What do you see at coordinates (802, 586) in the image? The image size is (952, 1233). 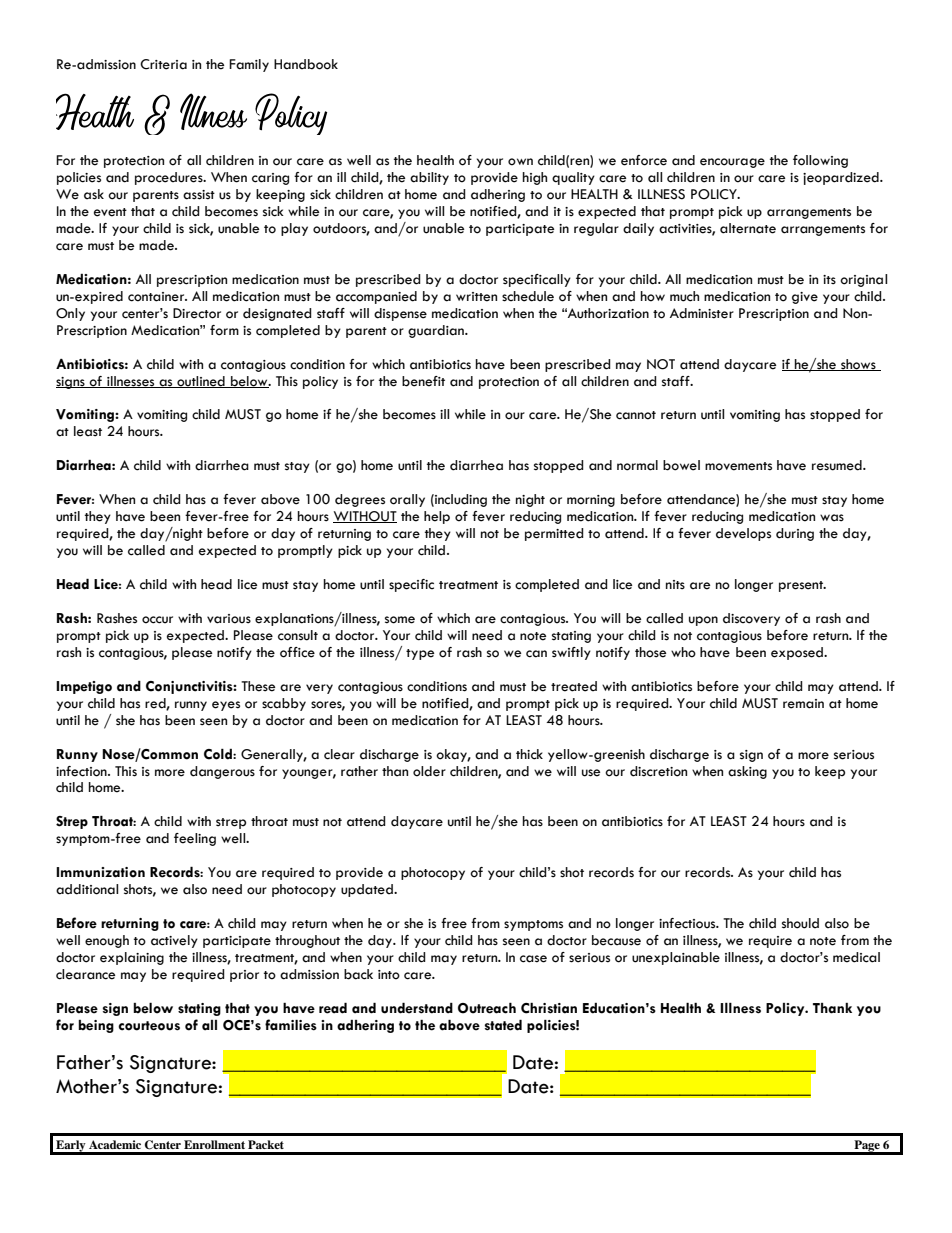 I see `present` at bounding box center [802, 586].
